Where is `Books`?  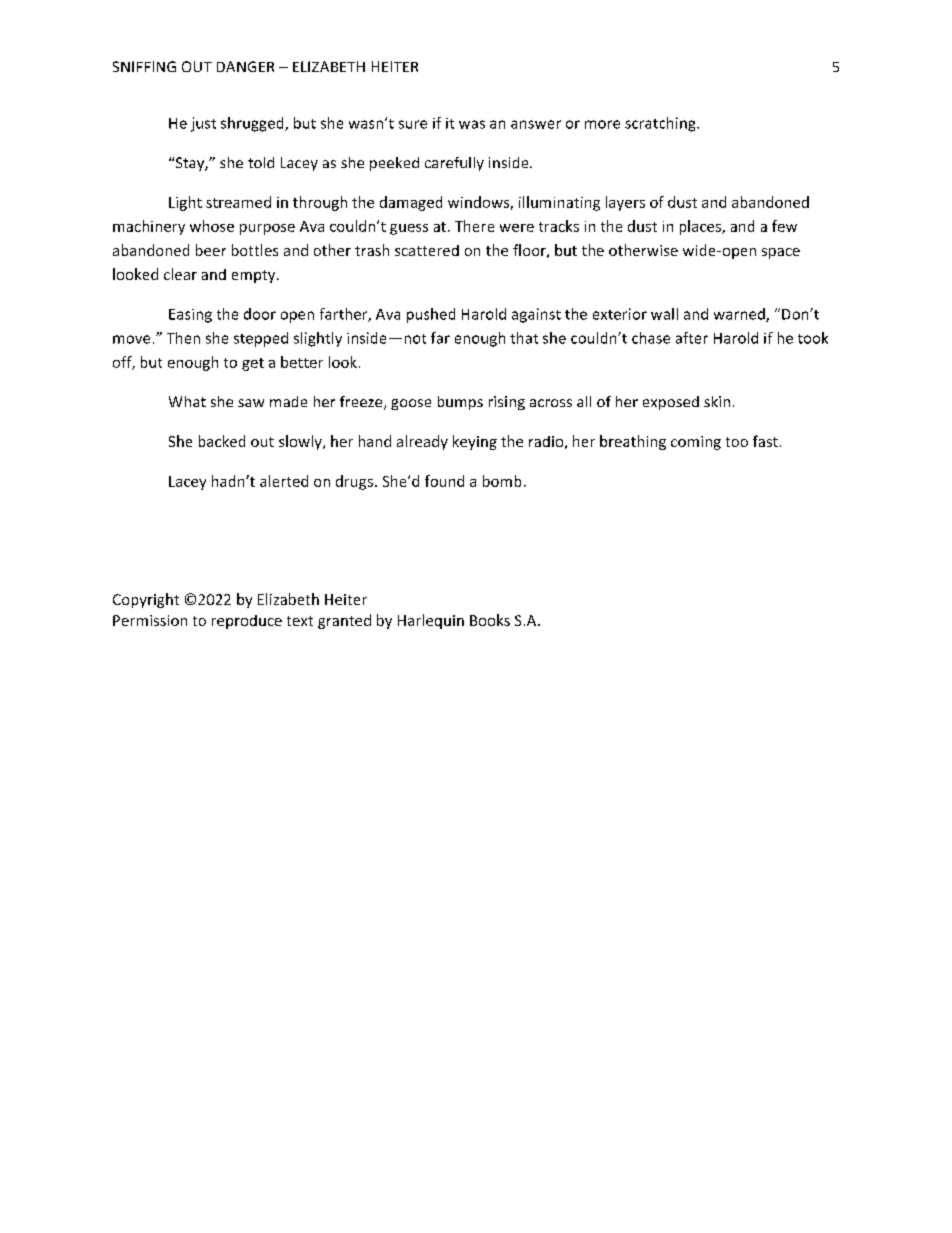
Books is located at coordinates (490, 620).
